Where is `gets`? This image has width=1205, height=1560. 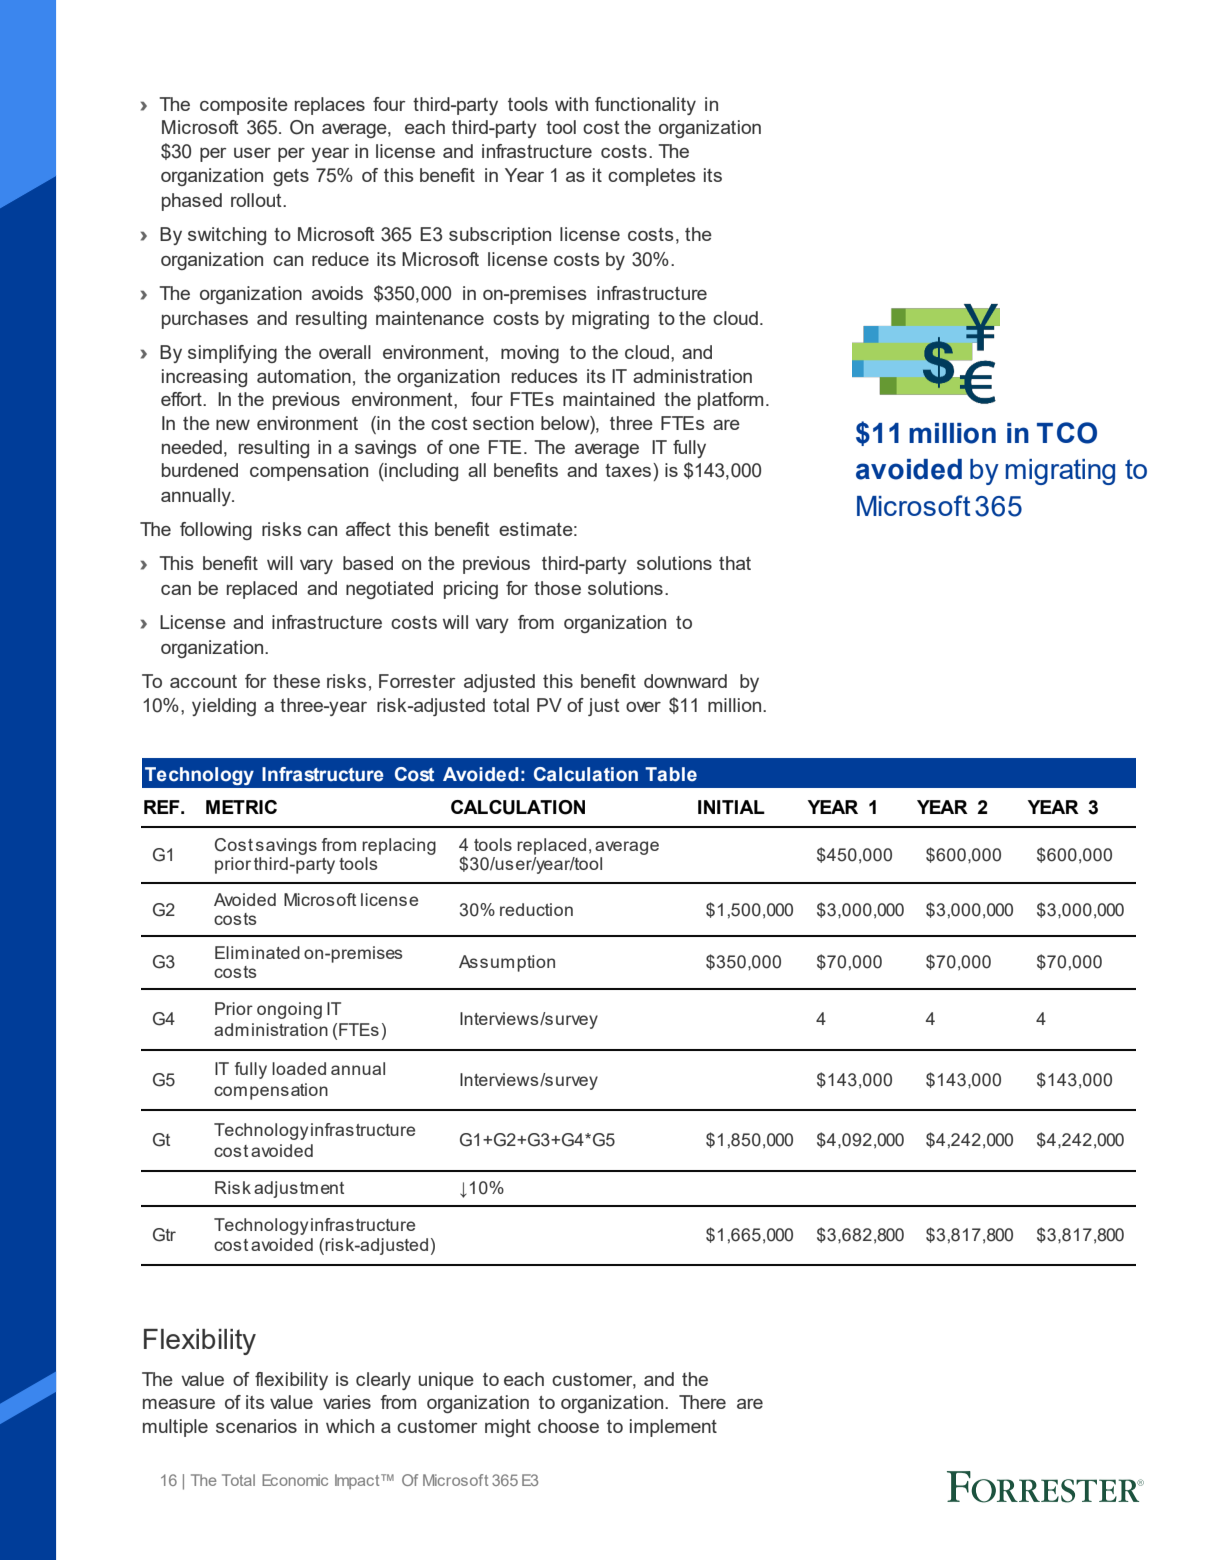
gets is located at coordinates (291, 177).
